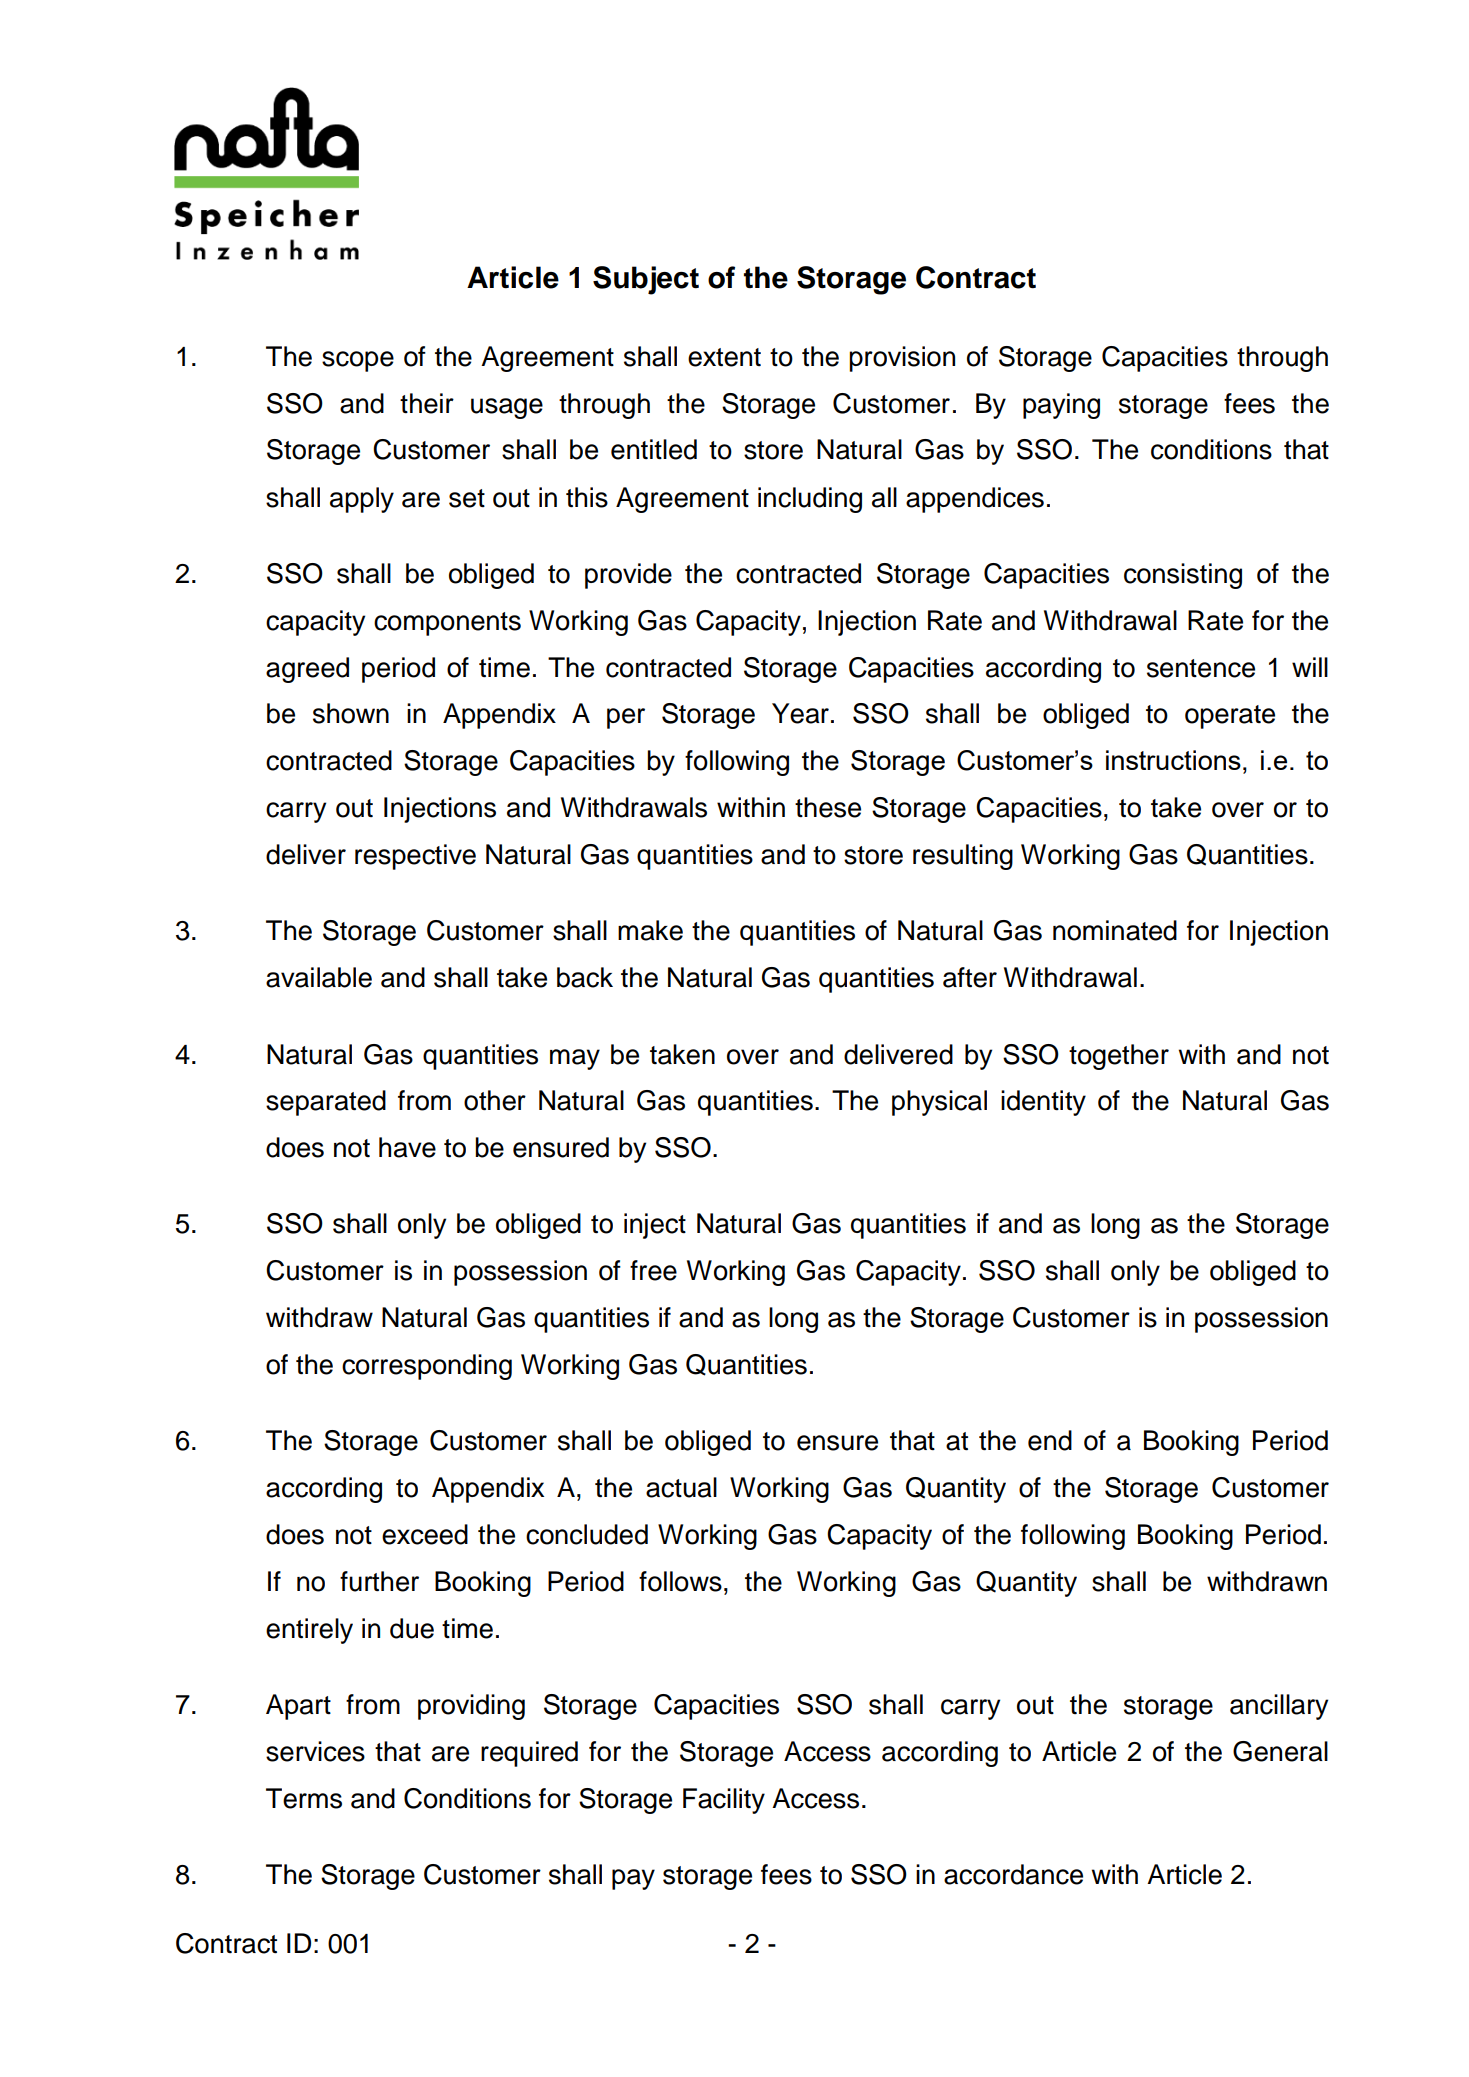 The height and width of the page is (2077, 1469). I want to click on shown, so click(351, 713).
